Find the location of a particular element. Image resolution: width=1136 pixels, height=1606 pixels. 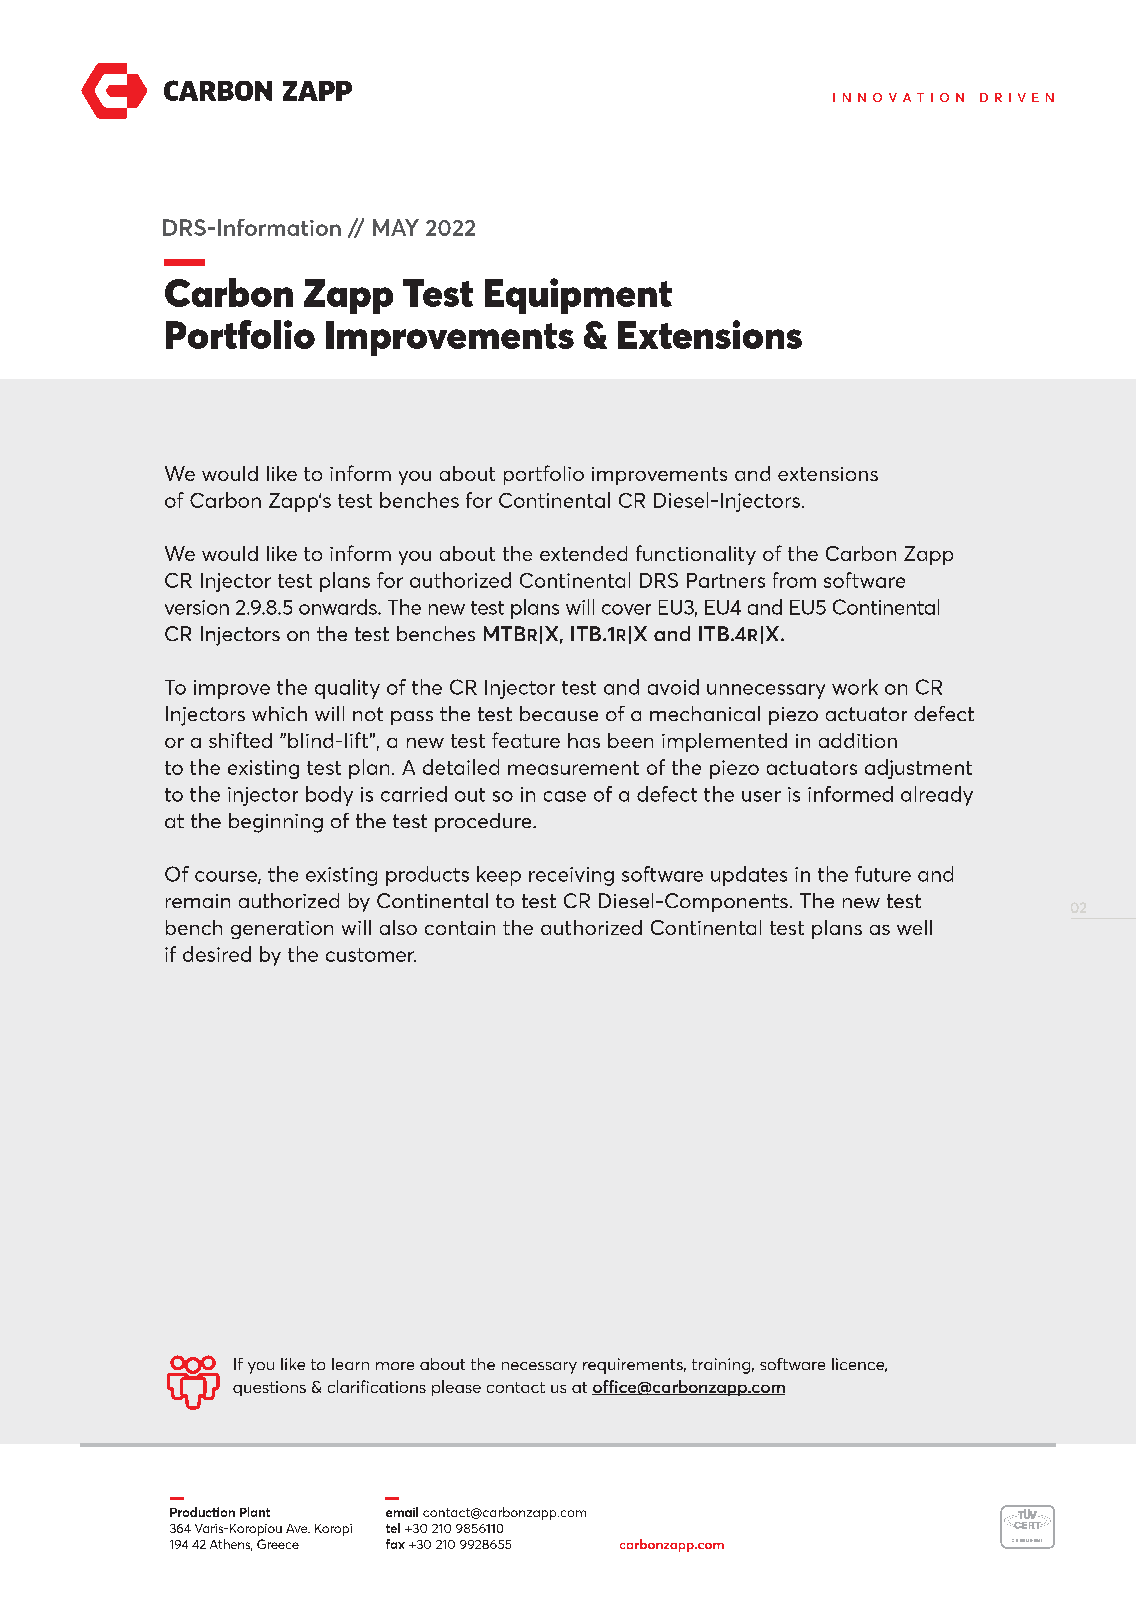

INNOVATION is located at coordinates (898, 97).
